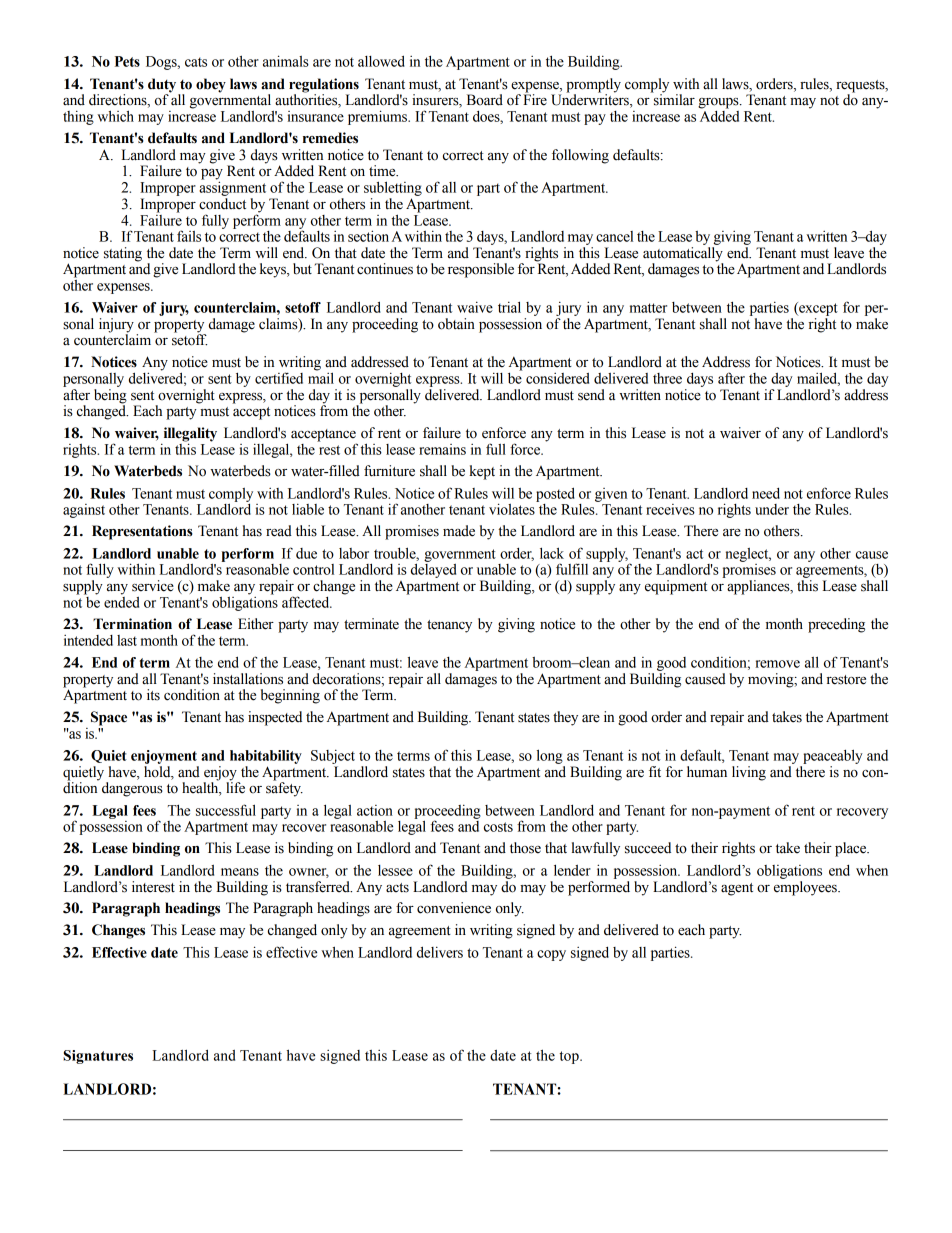 The image size is (952, 1233). Describe the element at coordinates (153, 586) in the screenshot. I see `service` at that location.
